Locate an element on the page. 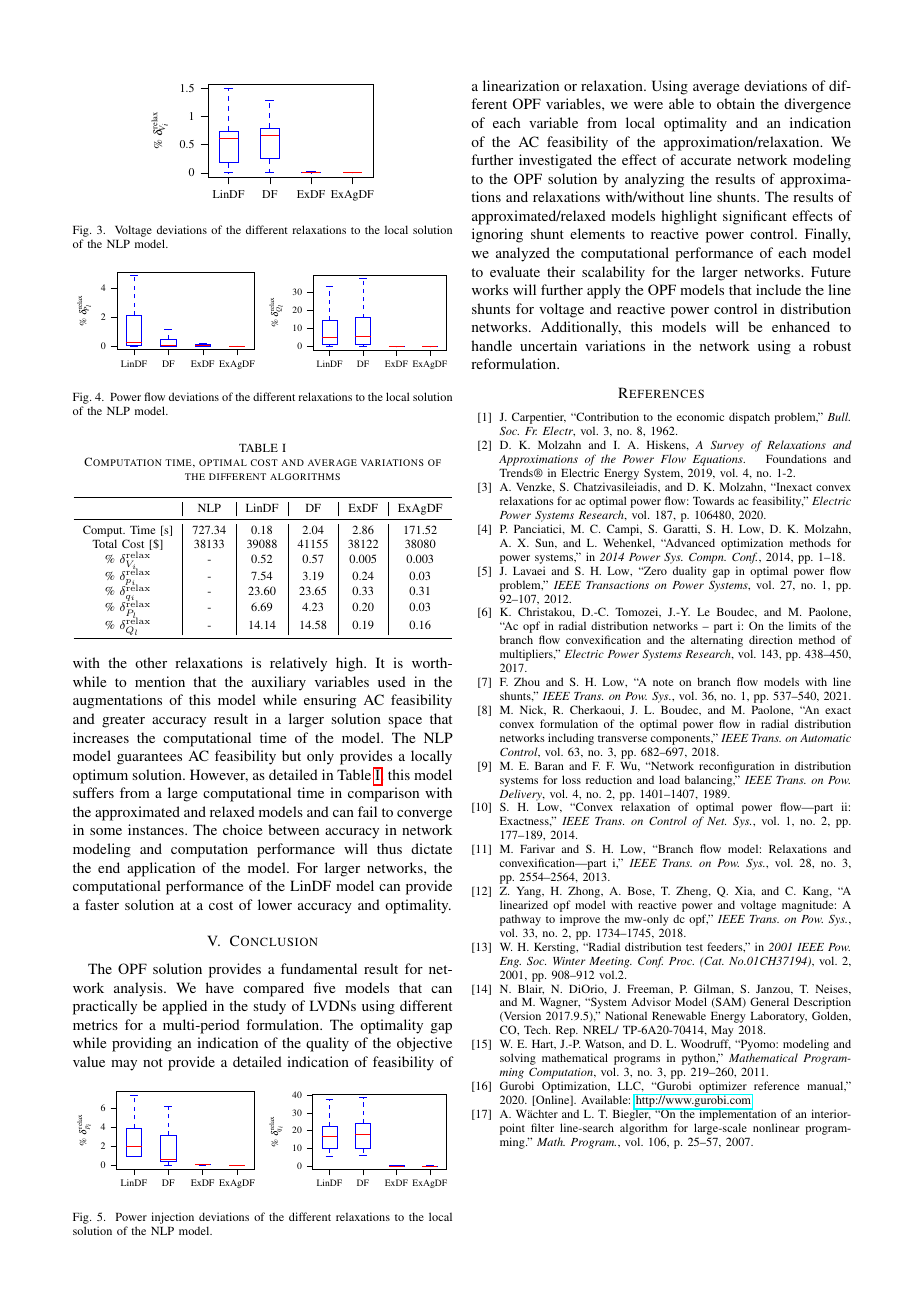 This document has height=1308, width=924. other is located at coordinates (151, 662).
